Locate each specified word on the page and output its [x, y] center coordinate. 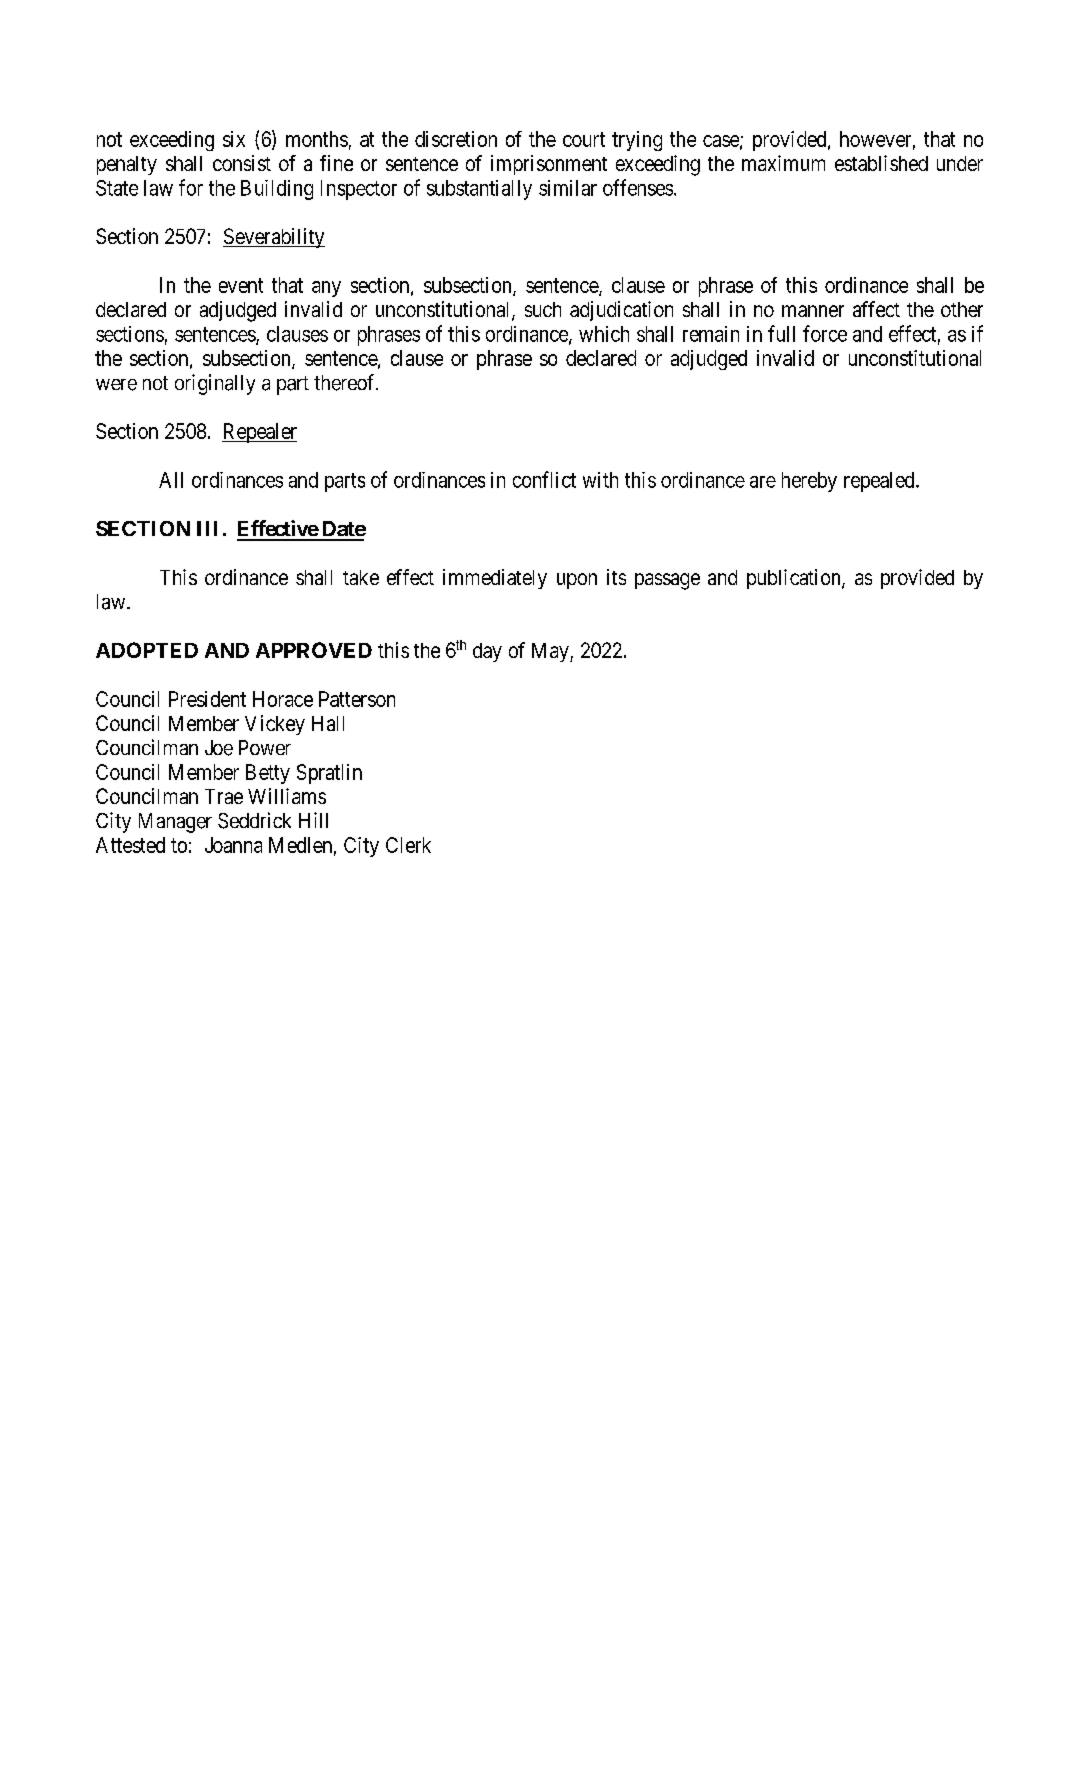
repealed [880, 482]
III [207, 528]
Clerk [408, 845]
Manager [175, 823]
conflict [544, 479]
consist [242, 163]
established [881, 163]
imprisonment [549, 165]
